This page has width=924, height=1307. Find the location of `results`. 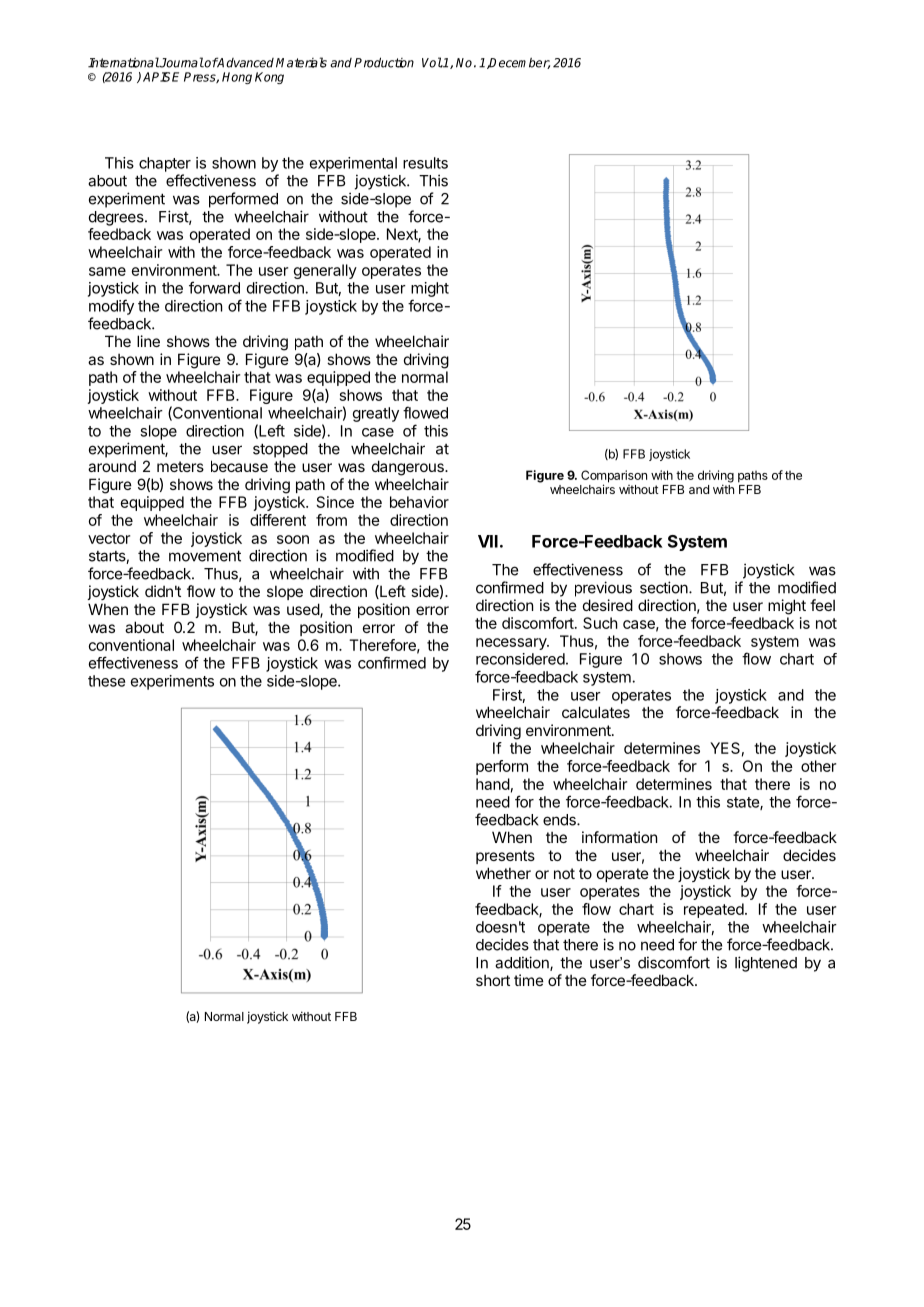

results is located at coordinates (425, 163).
